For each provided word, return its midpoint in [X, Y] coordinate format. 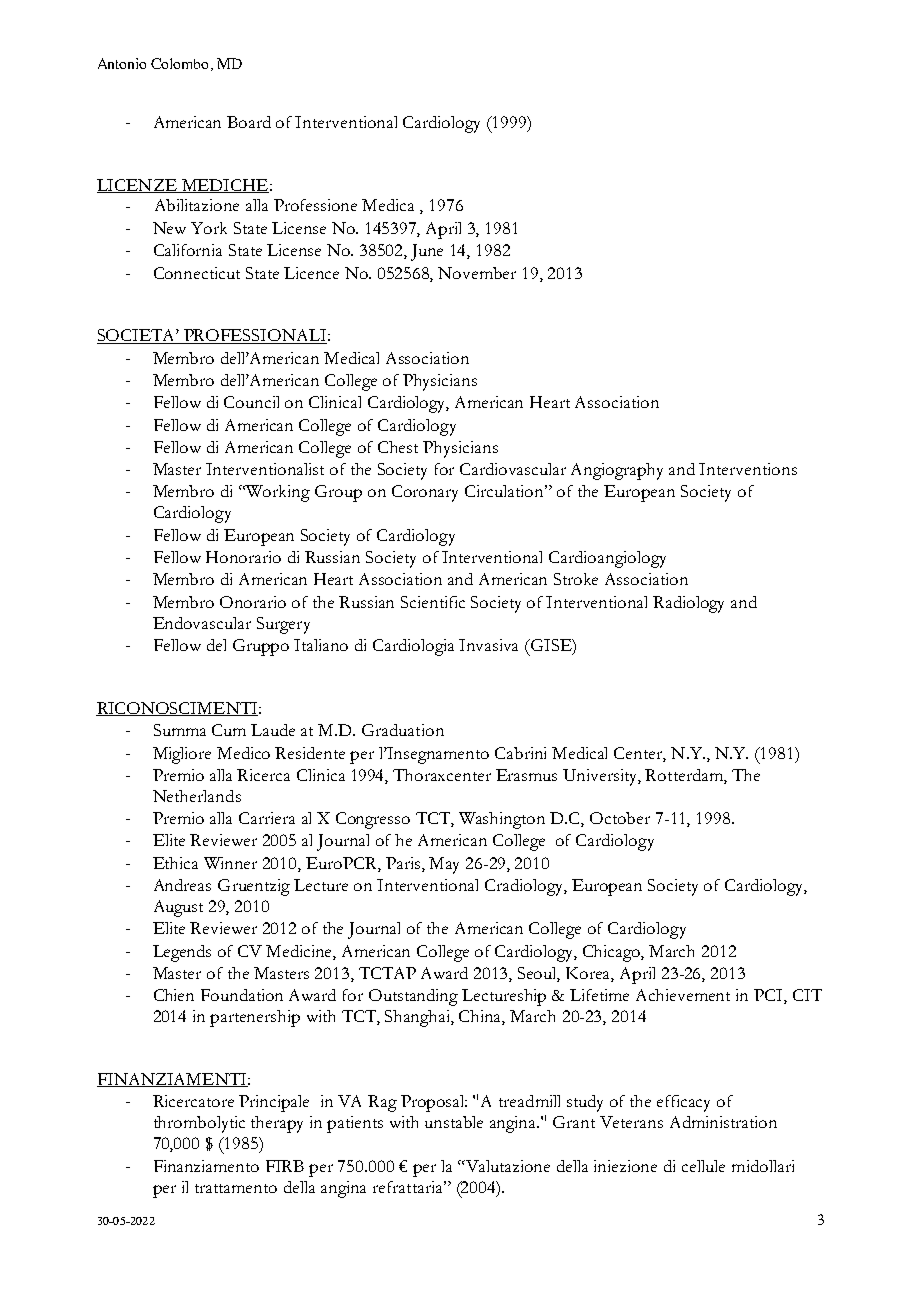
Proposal [434, 1103]
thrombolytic [199, 1124]
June [427, 252]
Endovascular [202, 623]
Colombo [181, 64]
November [477, 273]
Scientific [433, 602]
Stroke [576, 579]
